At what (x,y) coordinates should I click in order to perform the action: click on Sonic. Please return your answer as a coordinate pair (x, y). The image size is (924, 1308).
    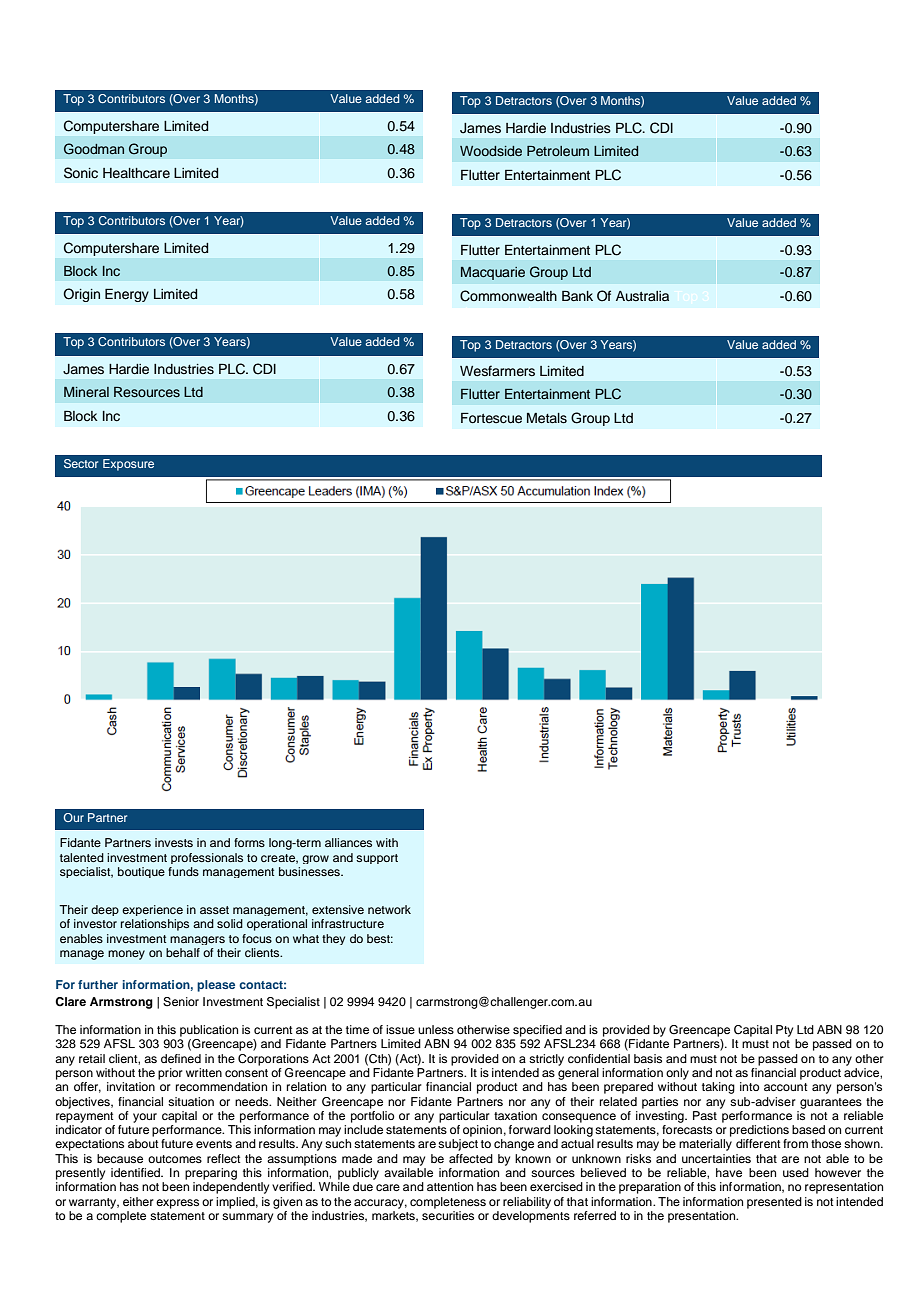
    Looking at the image, I should click on (81, 173).
